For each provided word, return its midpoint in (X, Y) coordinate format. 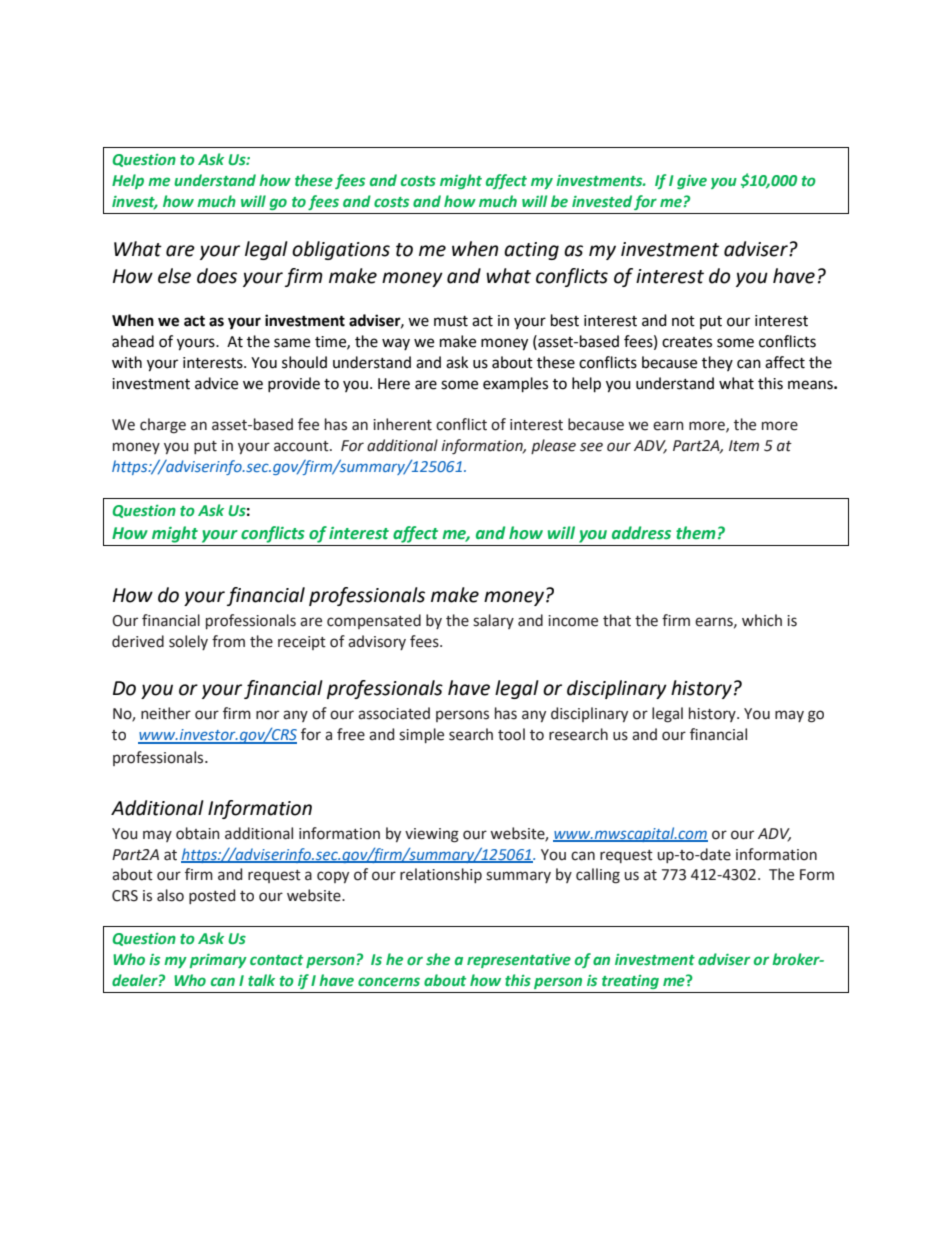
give (692, 182)
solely (188, 642)
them (696, 533)
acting (531, 251)
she (438, 959)
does (217, 276)
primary (218, 961)
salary (493, 621)
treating (630, 982)
